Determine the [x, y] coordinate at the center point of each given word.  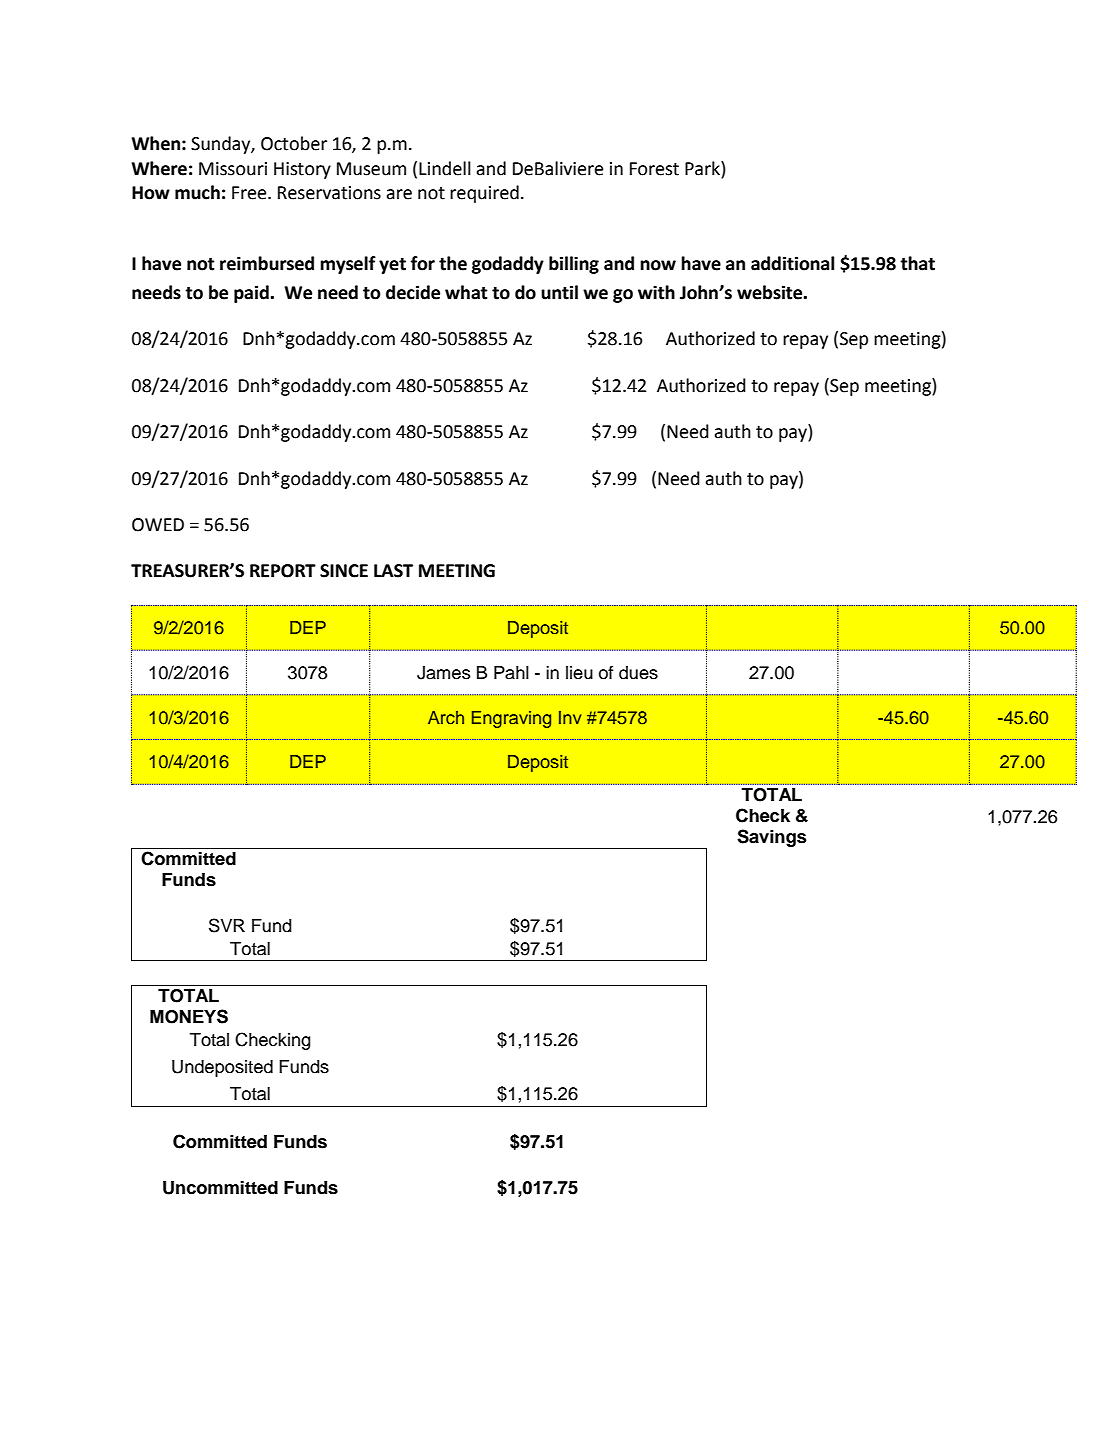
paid [252, 294]
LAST [393, 571]
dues [638, 673]
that [917, 263]
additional [792, 263]
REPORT [283, 571]
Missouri [233, 169]
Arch [446, 717]
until [559, 292]
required [484, 194]
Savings [772, 838]
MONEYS [189, 1016]
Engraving [511, 719]
